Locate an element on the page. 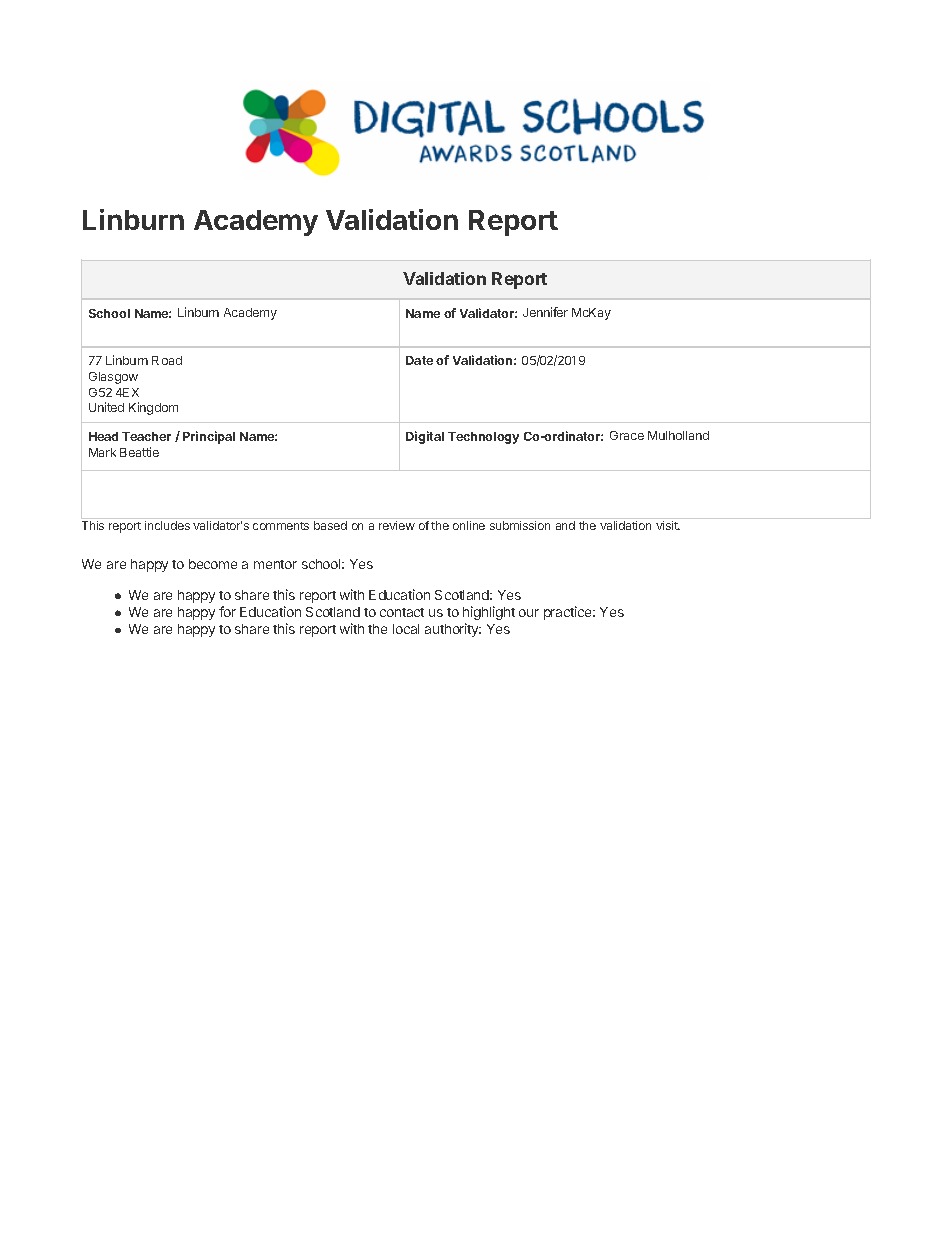  includes is located at coordinates (167, 525).
